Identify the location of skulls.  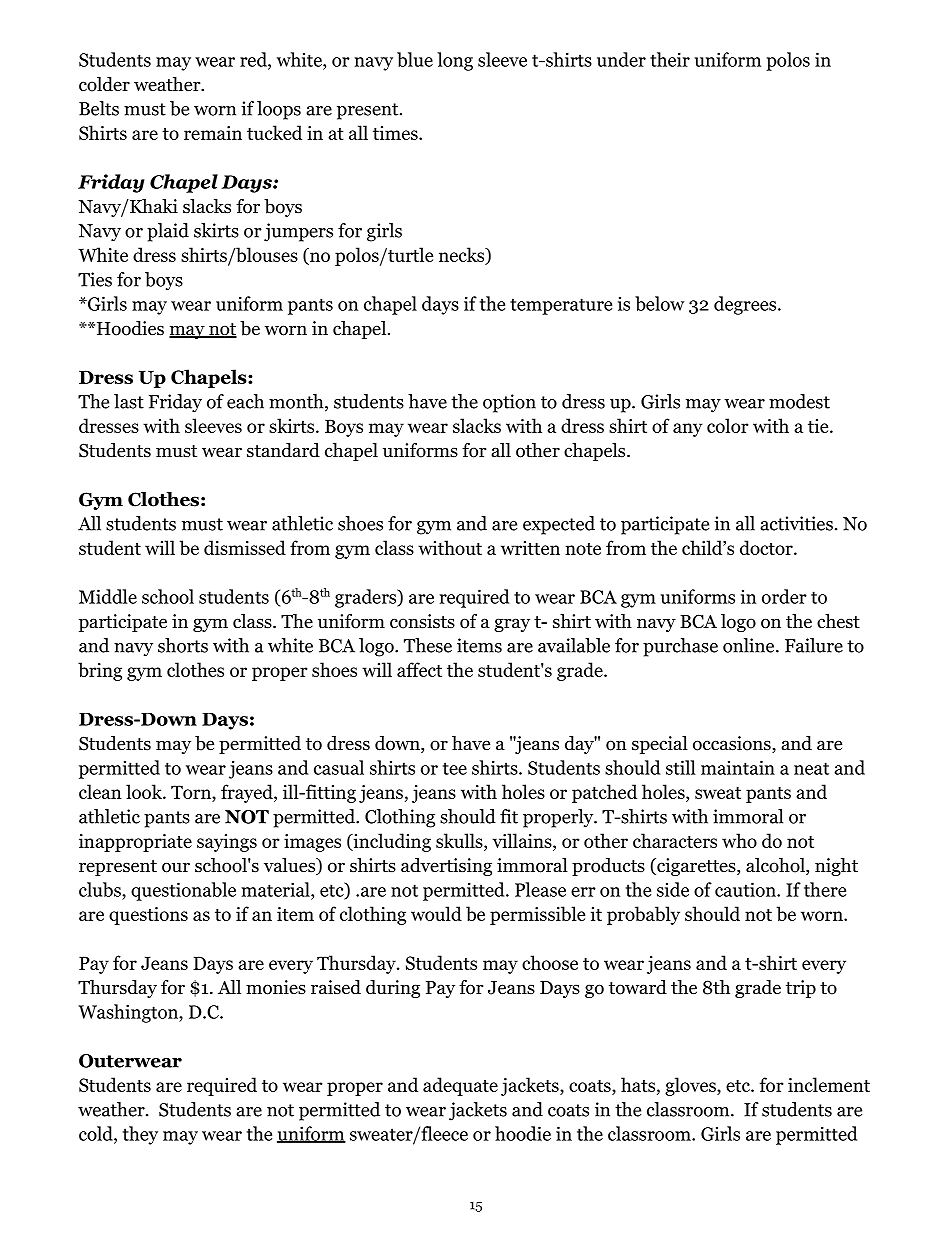
(460, 840).
